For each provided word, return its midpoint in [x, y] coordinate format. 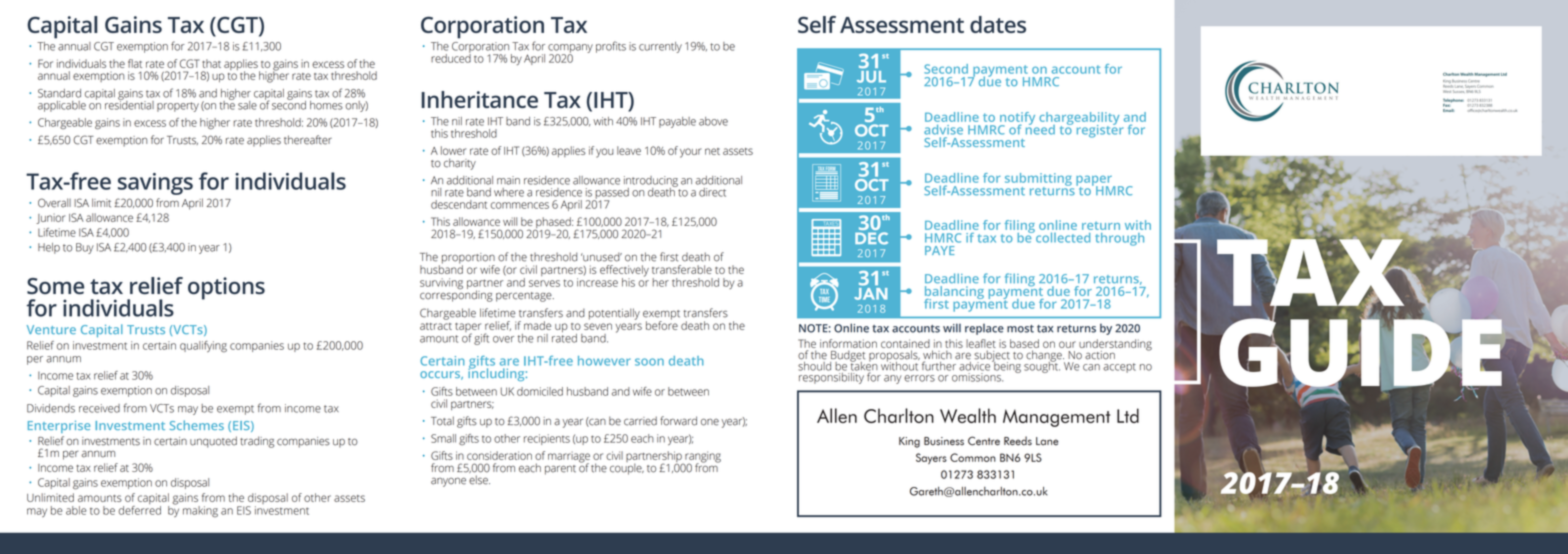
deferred [139, 509]
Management [1487, 75]
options [226, 288]
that [211, 63]
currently [660, 47]
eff [606, 269]
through [1119, 239]
